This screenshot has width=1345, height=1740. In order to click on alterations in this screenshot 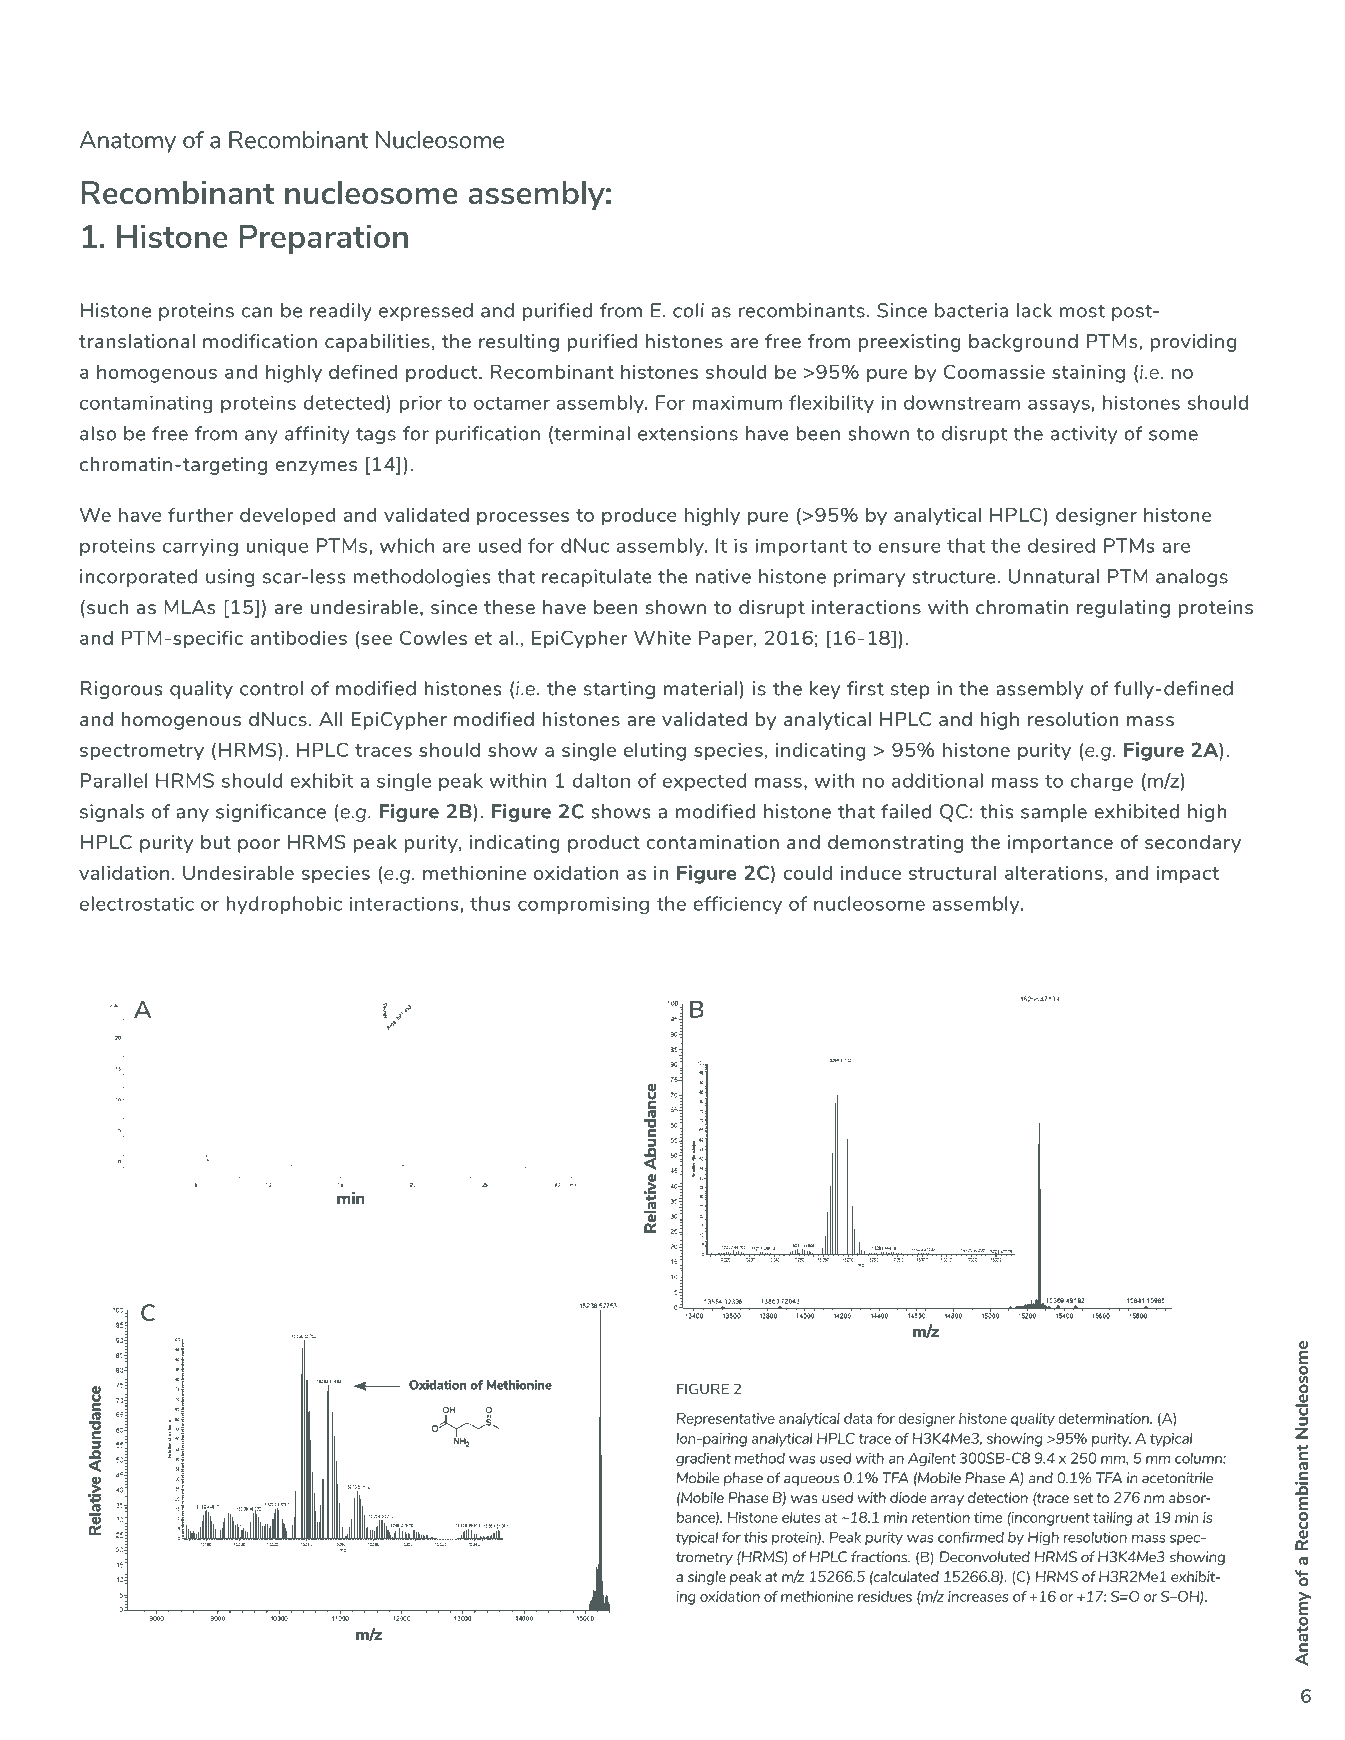, I will do `click(1054, 873)`.
